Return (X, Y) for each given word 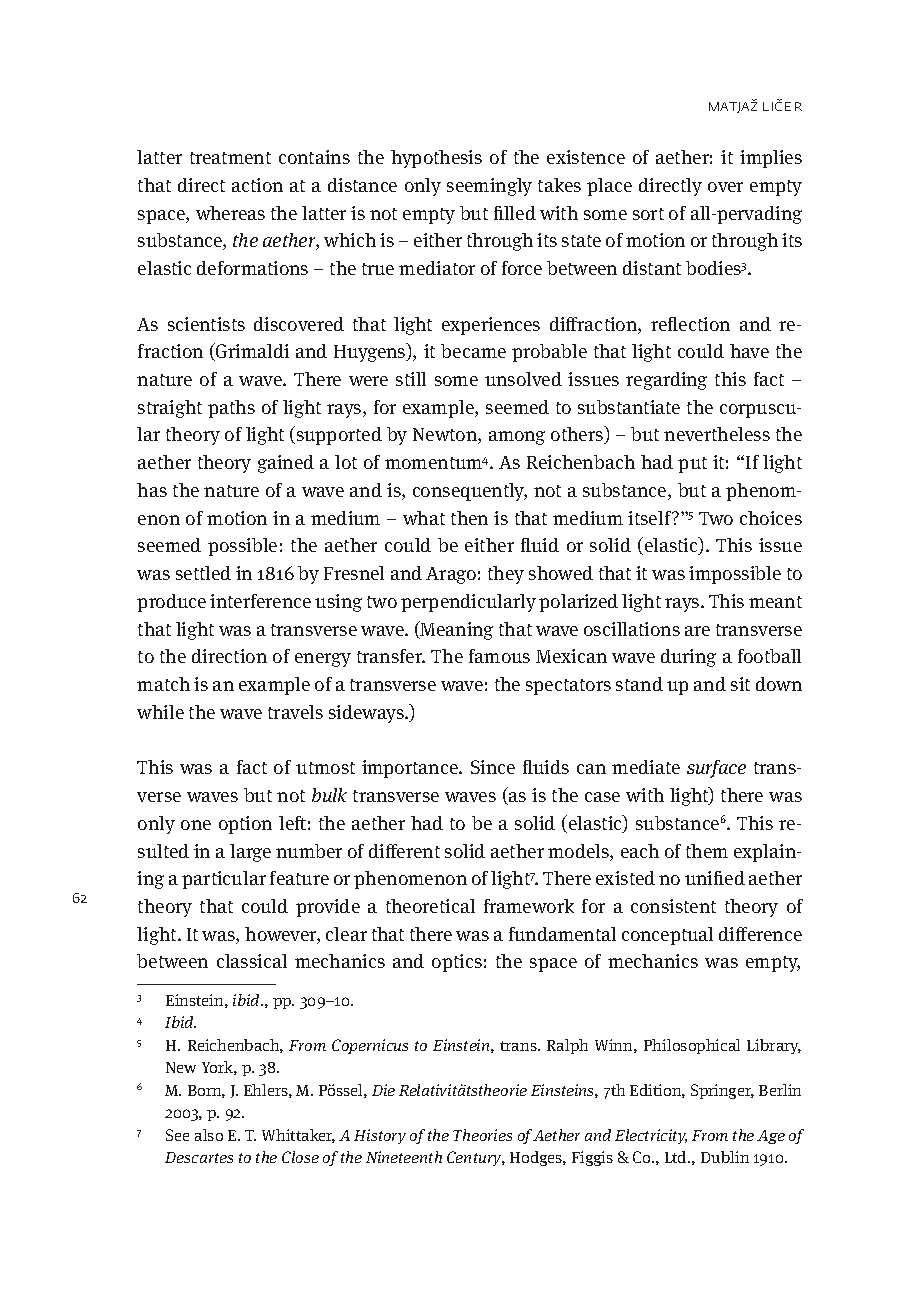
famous (499, 656)
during (688, 658)
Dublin (725, 1157)
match (163, 684)
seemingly (489, 187)
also (209, 1135)
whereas (230, 213)
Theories (482, 1135)
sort (648, 214)
